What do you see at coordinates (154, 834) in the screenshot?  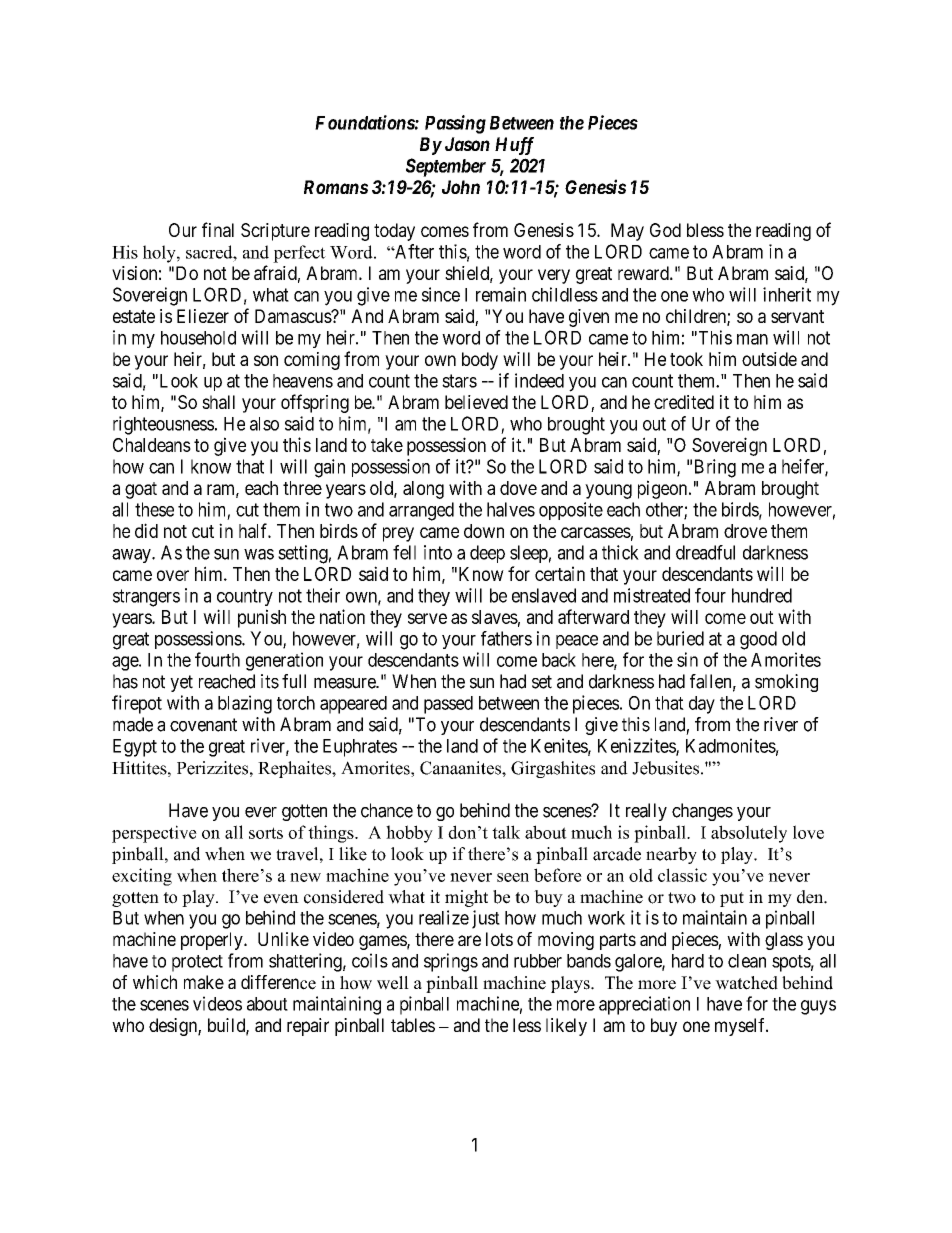 I see `perspective` at bounding box center [154, 834].
